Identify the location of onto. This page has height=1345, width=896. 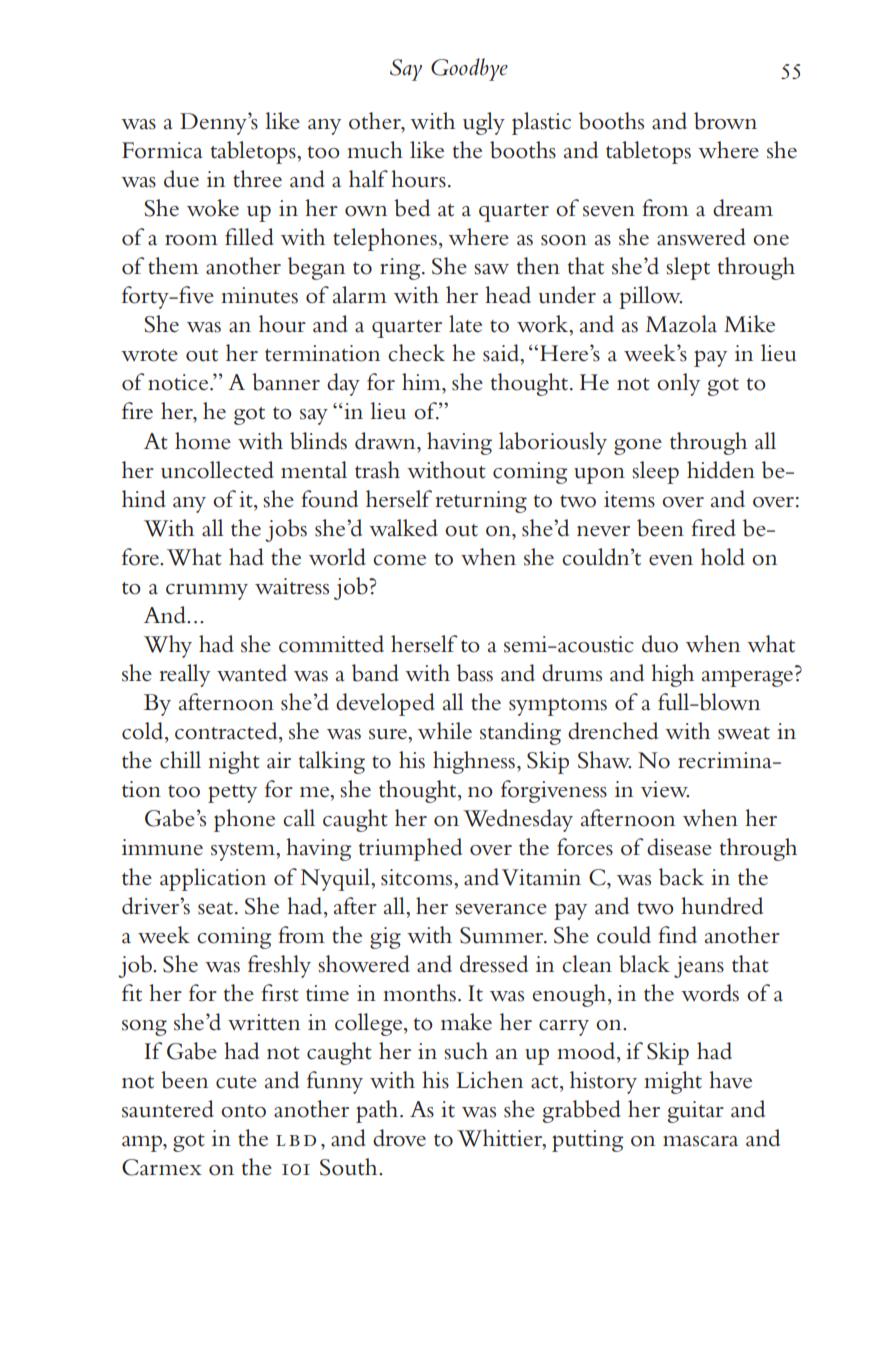
(243, 1111).
